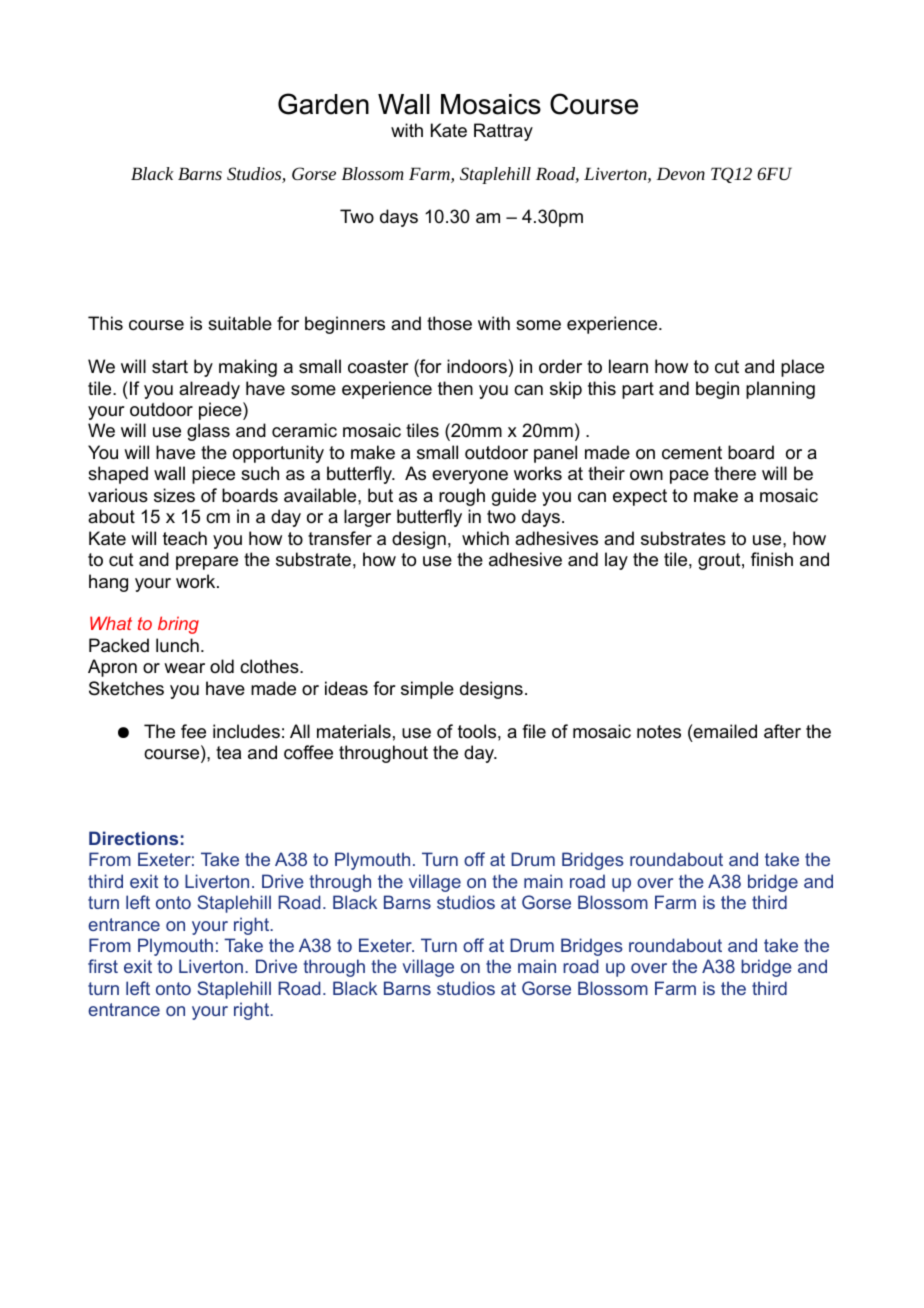  Describe the element at coordinates (772, 559) in the screenshot. I see `finish` at that location.
